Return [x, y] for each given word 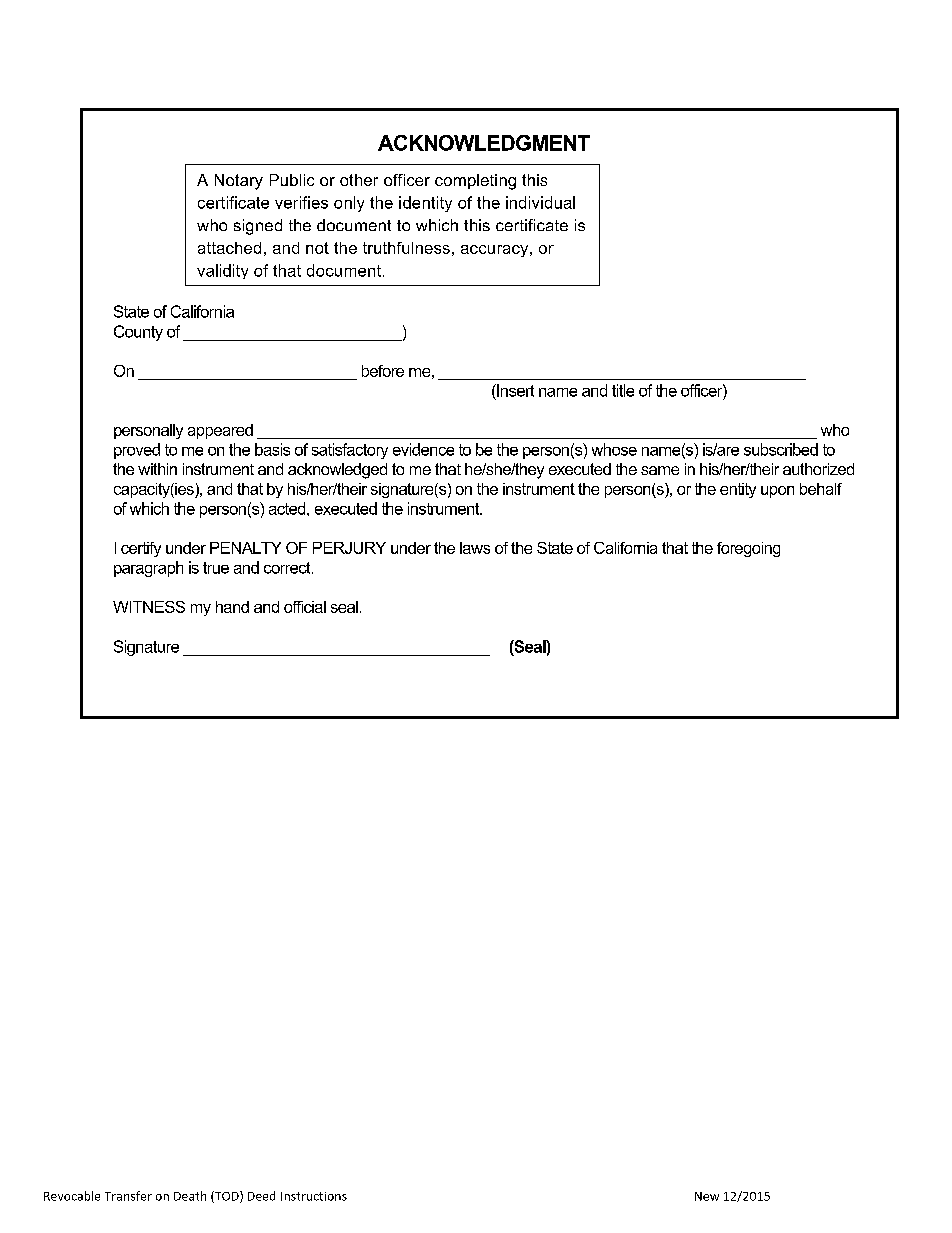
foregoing [748, 549]
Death [190, 1196]
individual [540, 202]
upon [777, 492]
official [305, 607]
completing [475, 182]
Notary [239, 182]
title [623, 390]
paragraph [148, 569]
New [707, 1196]
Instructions [314, 1196]
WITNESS [149, 607]
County [138, 333]
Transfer [128, 1196]
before [383, 371]
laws [475, 548]
